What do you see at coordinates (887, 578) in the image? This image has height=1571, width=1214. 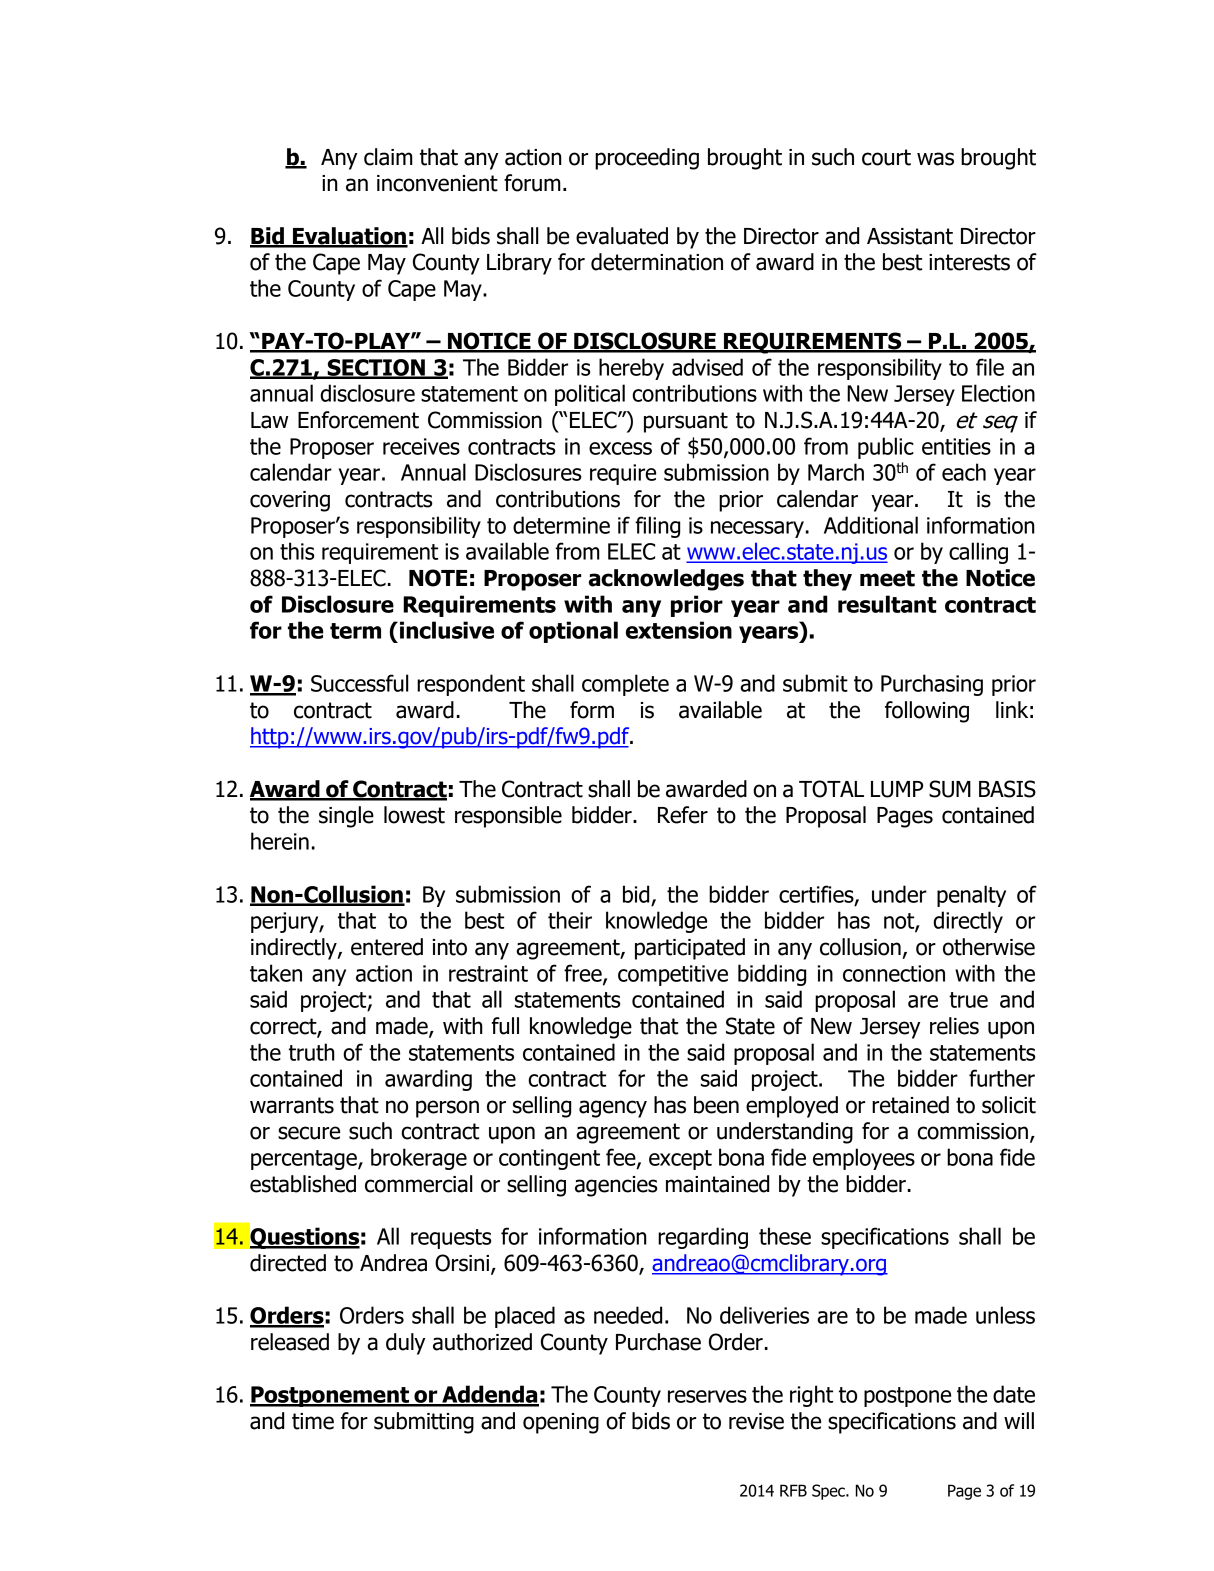 I see `meet` at bounding box center [887, 578].
